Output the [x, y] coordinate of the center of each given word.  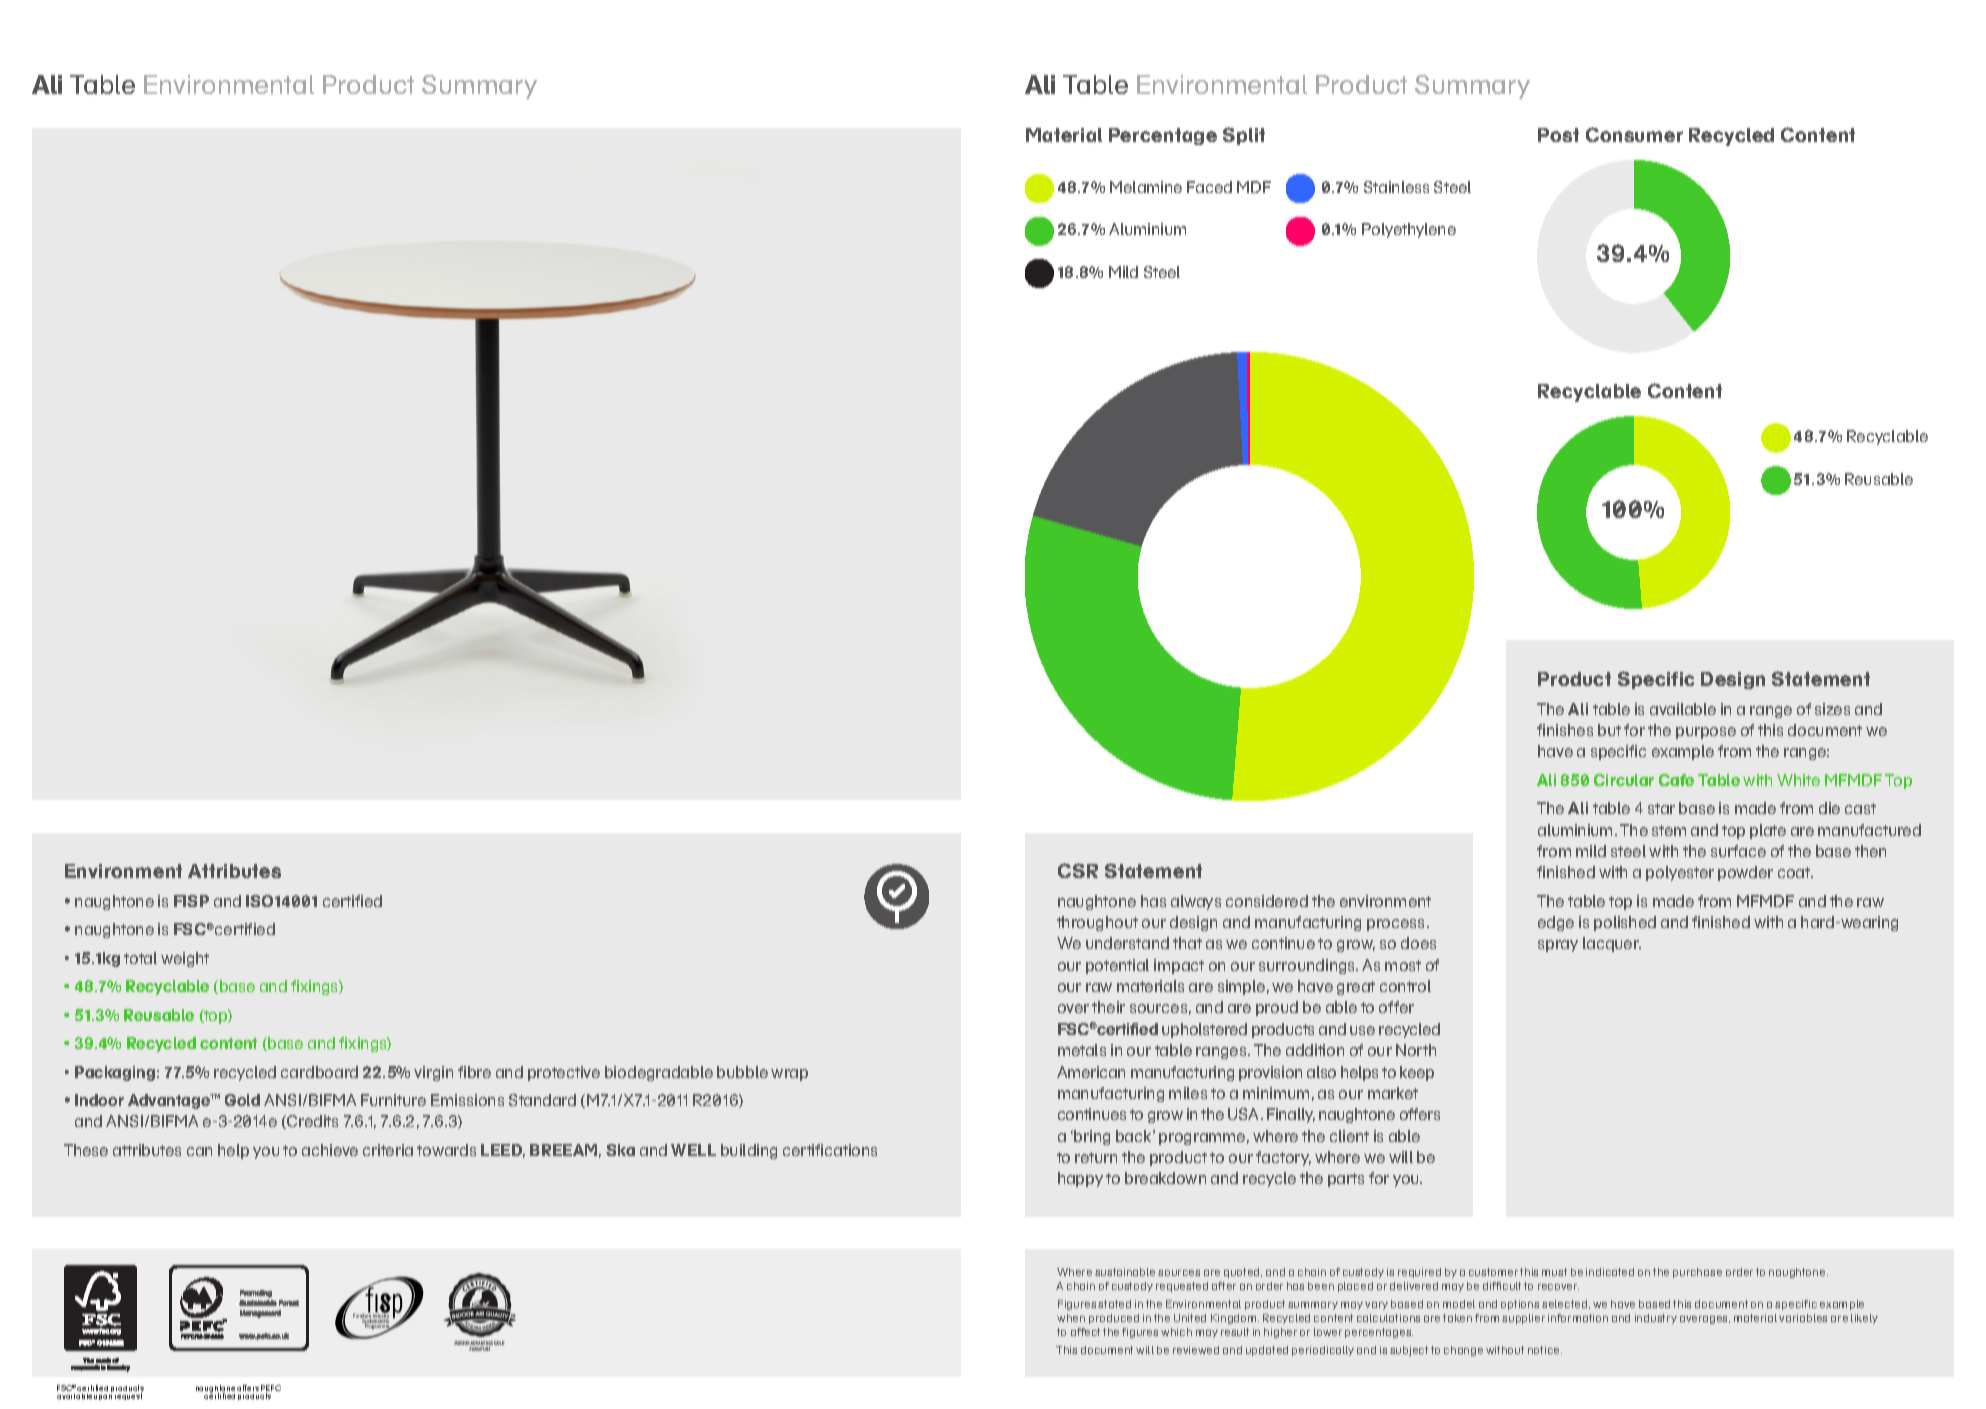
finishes [1565, 730]
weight [185, 959]
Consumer [1634, 134]
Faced [1209, 187]
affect [1085, 1332]
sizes [1832, 709]
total [140, 958]
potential [1117, 966]
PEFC [271, 1389]
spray [1558, 946]
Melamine [1146, 187]
